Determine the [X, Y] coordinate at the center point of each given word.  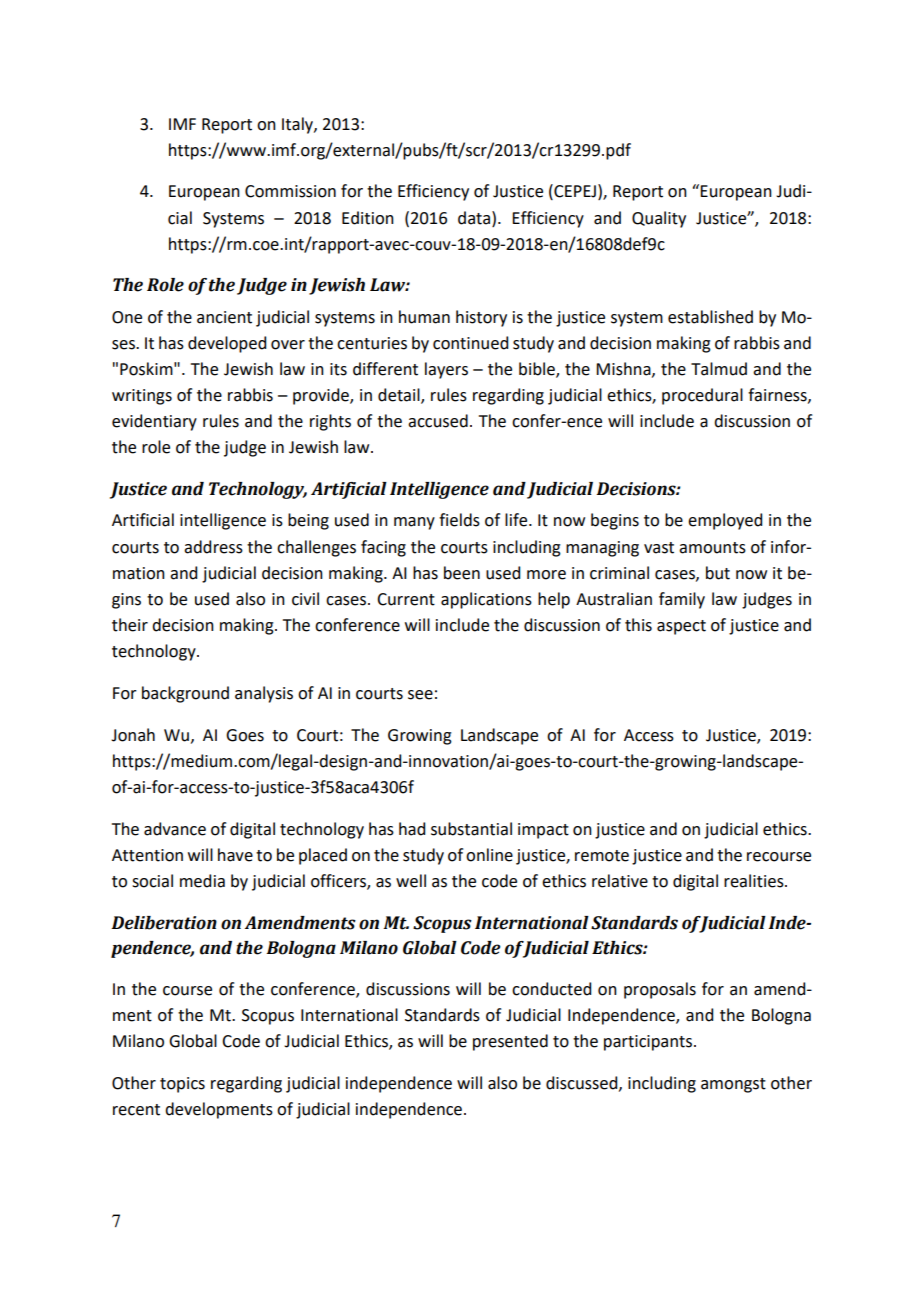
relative [620, 881]
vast [659, 548]
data [475, 218]
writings [142, 397]
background [185, 694]
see [420, 695]
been [462, 573]
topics [182, 1085]
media [202, 881]
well [411, 881]
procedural [702, 396]
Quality [659, 219]
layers [446, 370]
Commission [290, 191]
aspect [681, 627]
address [213, 547]
